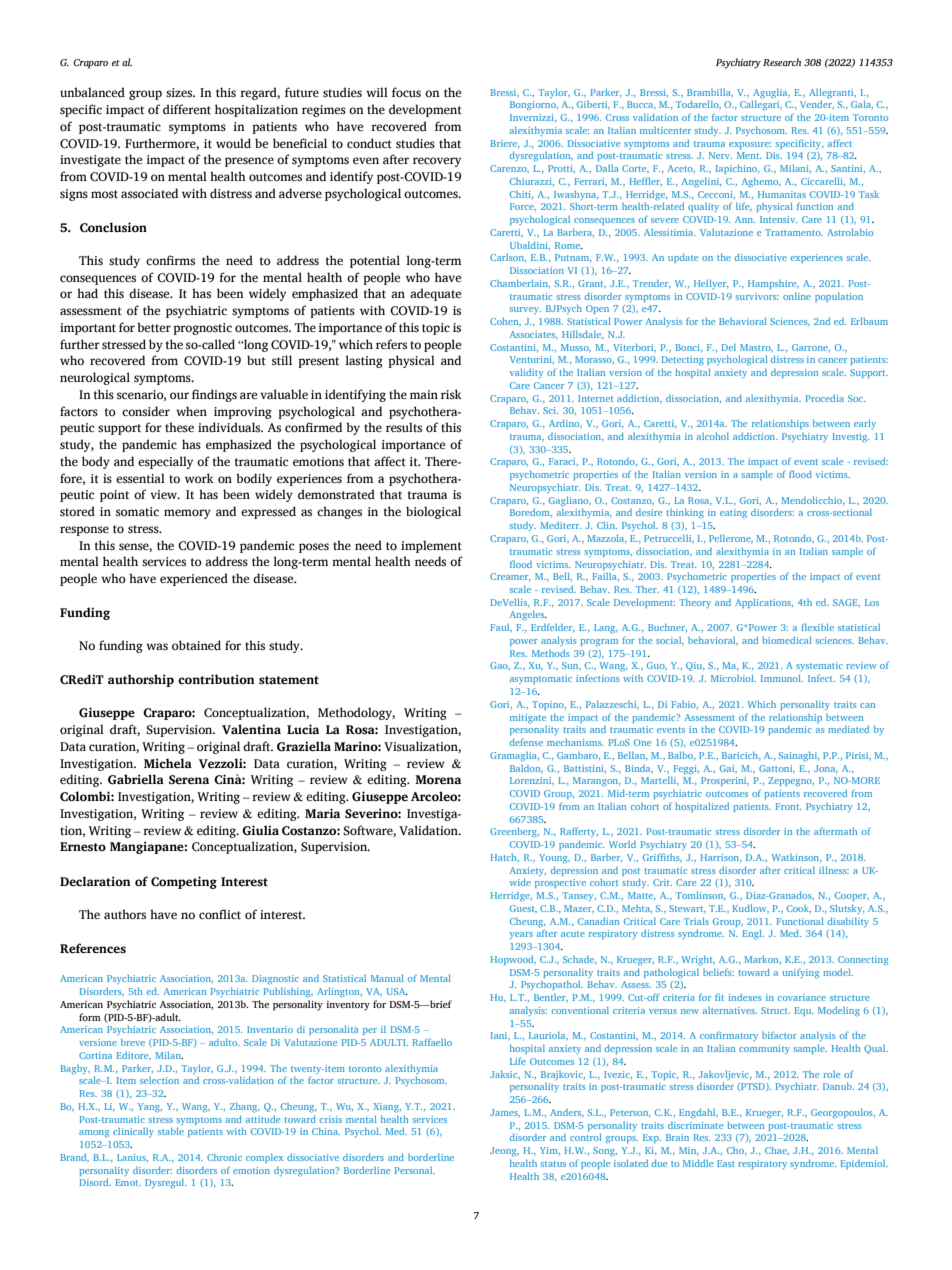 Image resolution: width=952 pixels, height=1270 pixels. What do you see at coordinates (406, 92) in the document?
I see `focus` at bounding box center [406, 92].
